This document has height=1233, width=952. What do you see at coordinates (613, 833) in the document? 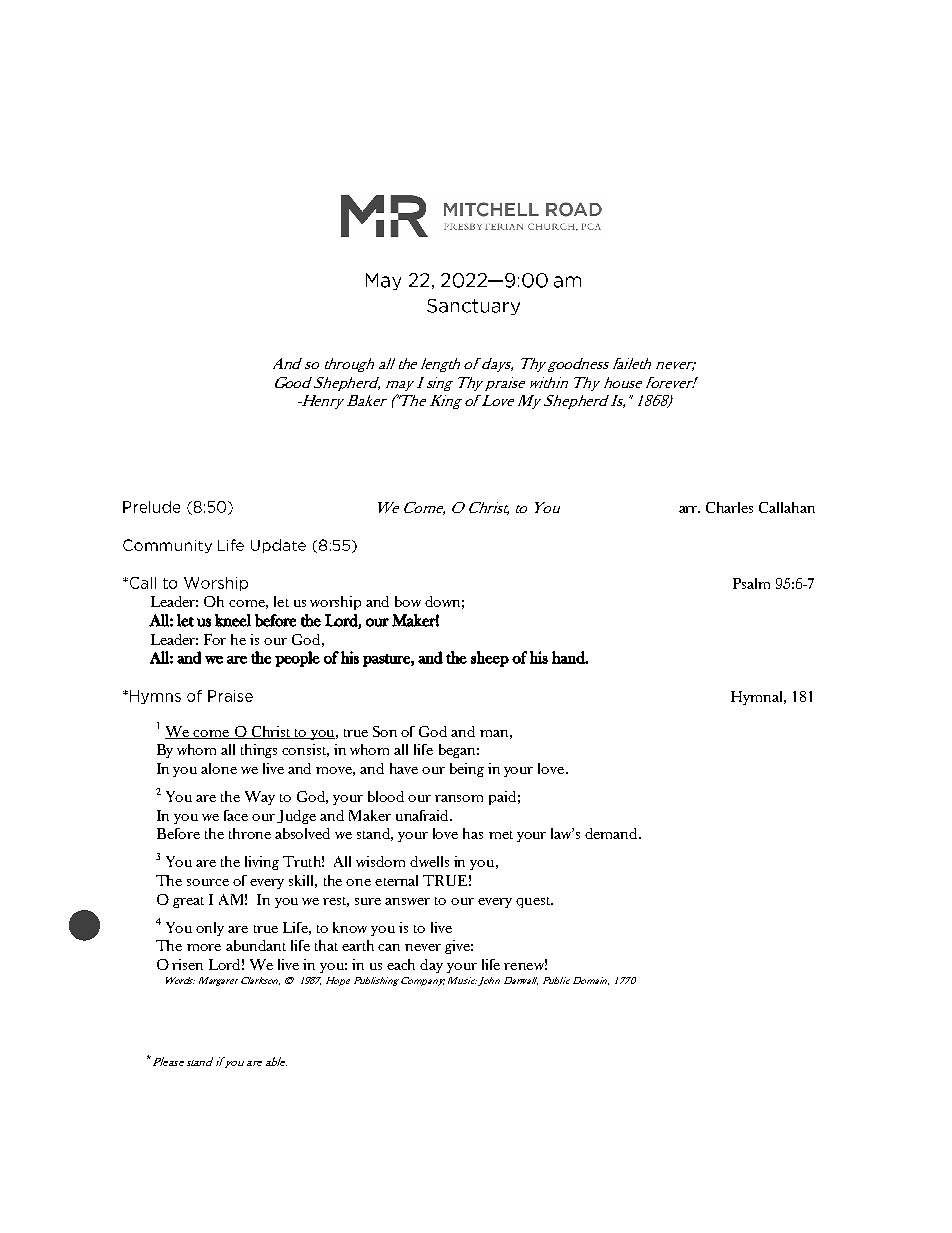
I see `demand` at bounding box center [613, 833].
